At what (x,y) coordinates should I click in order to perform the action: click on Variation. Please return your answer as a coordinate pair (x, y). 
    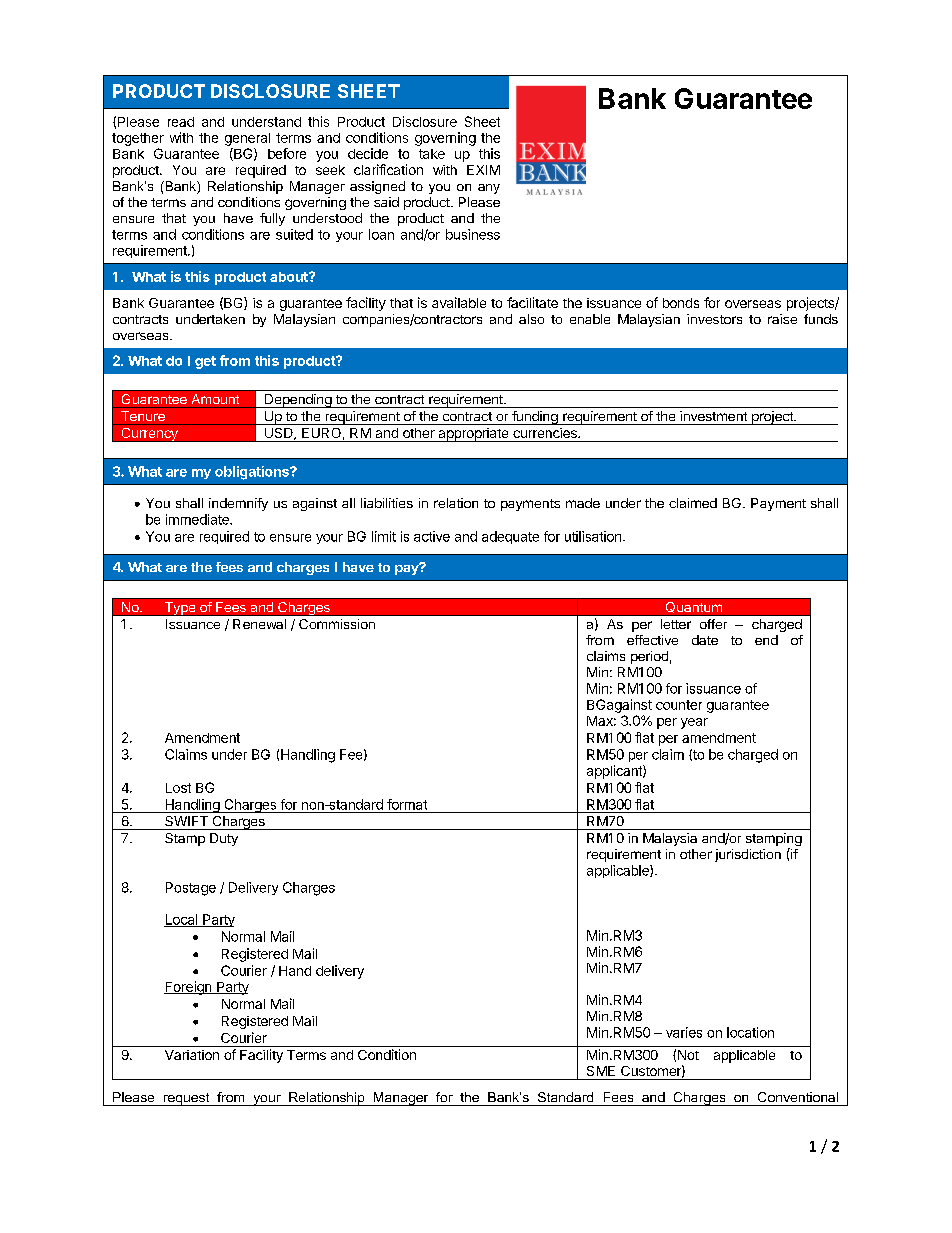
    Looking at the image, I should click on (192, 1055).
